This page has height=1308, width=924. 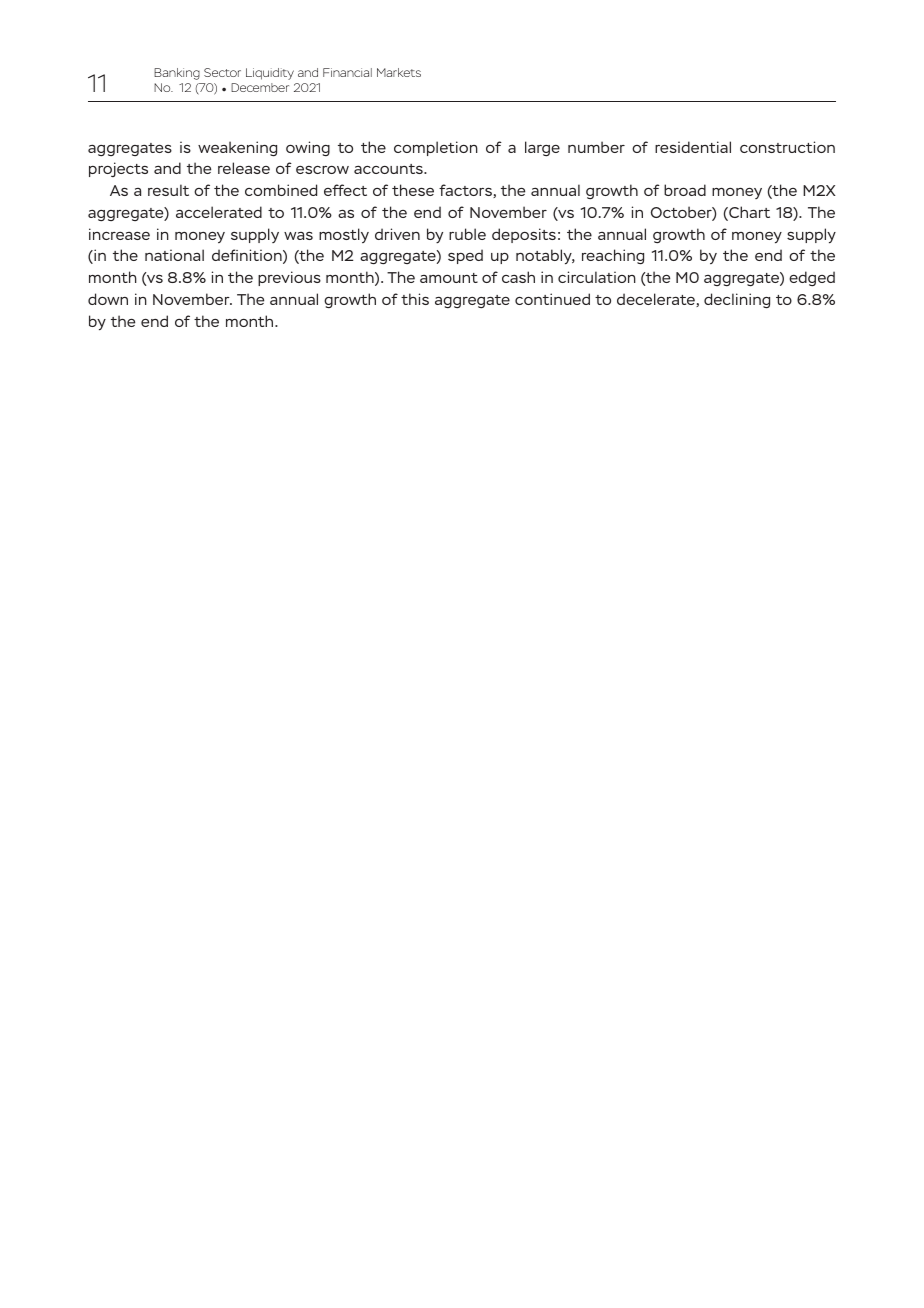 What do you see at coordinates (237, 148) in the page?
I see `weakening` at bounding box center [237, 148].
